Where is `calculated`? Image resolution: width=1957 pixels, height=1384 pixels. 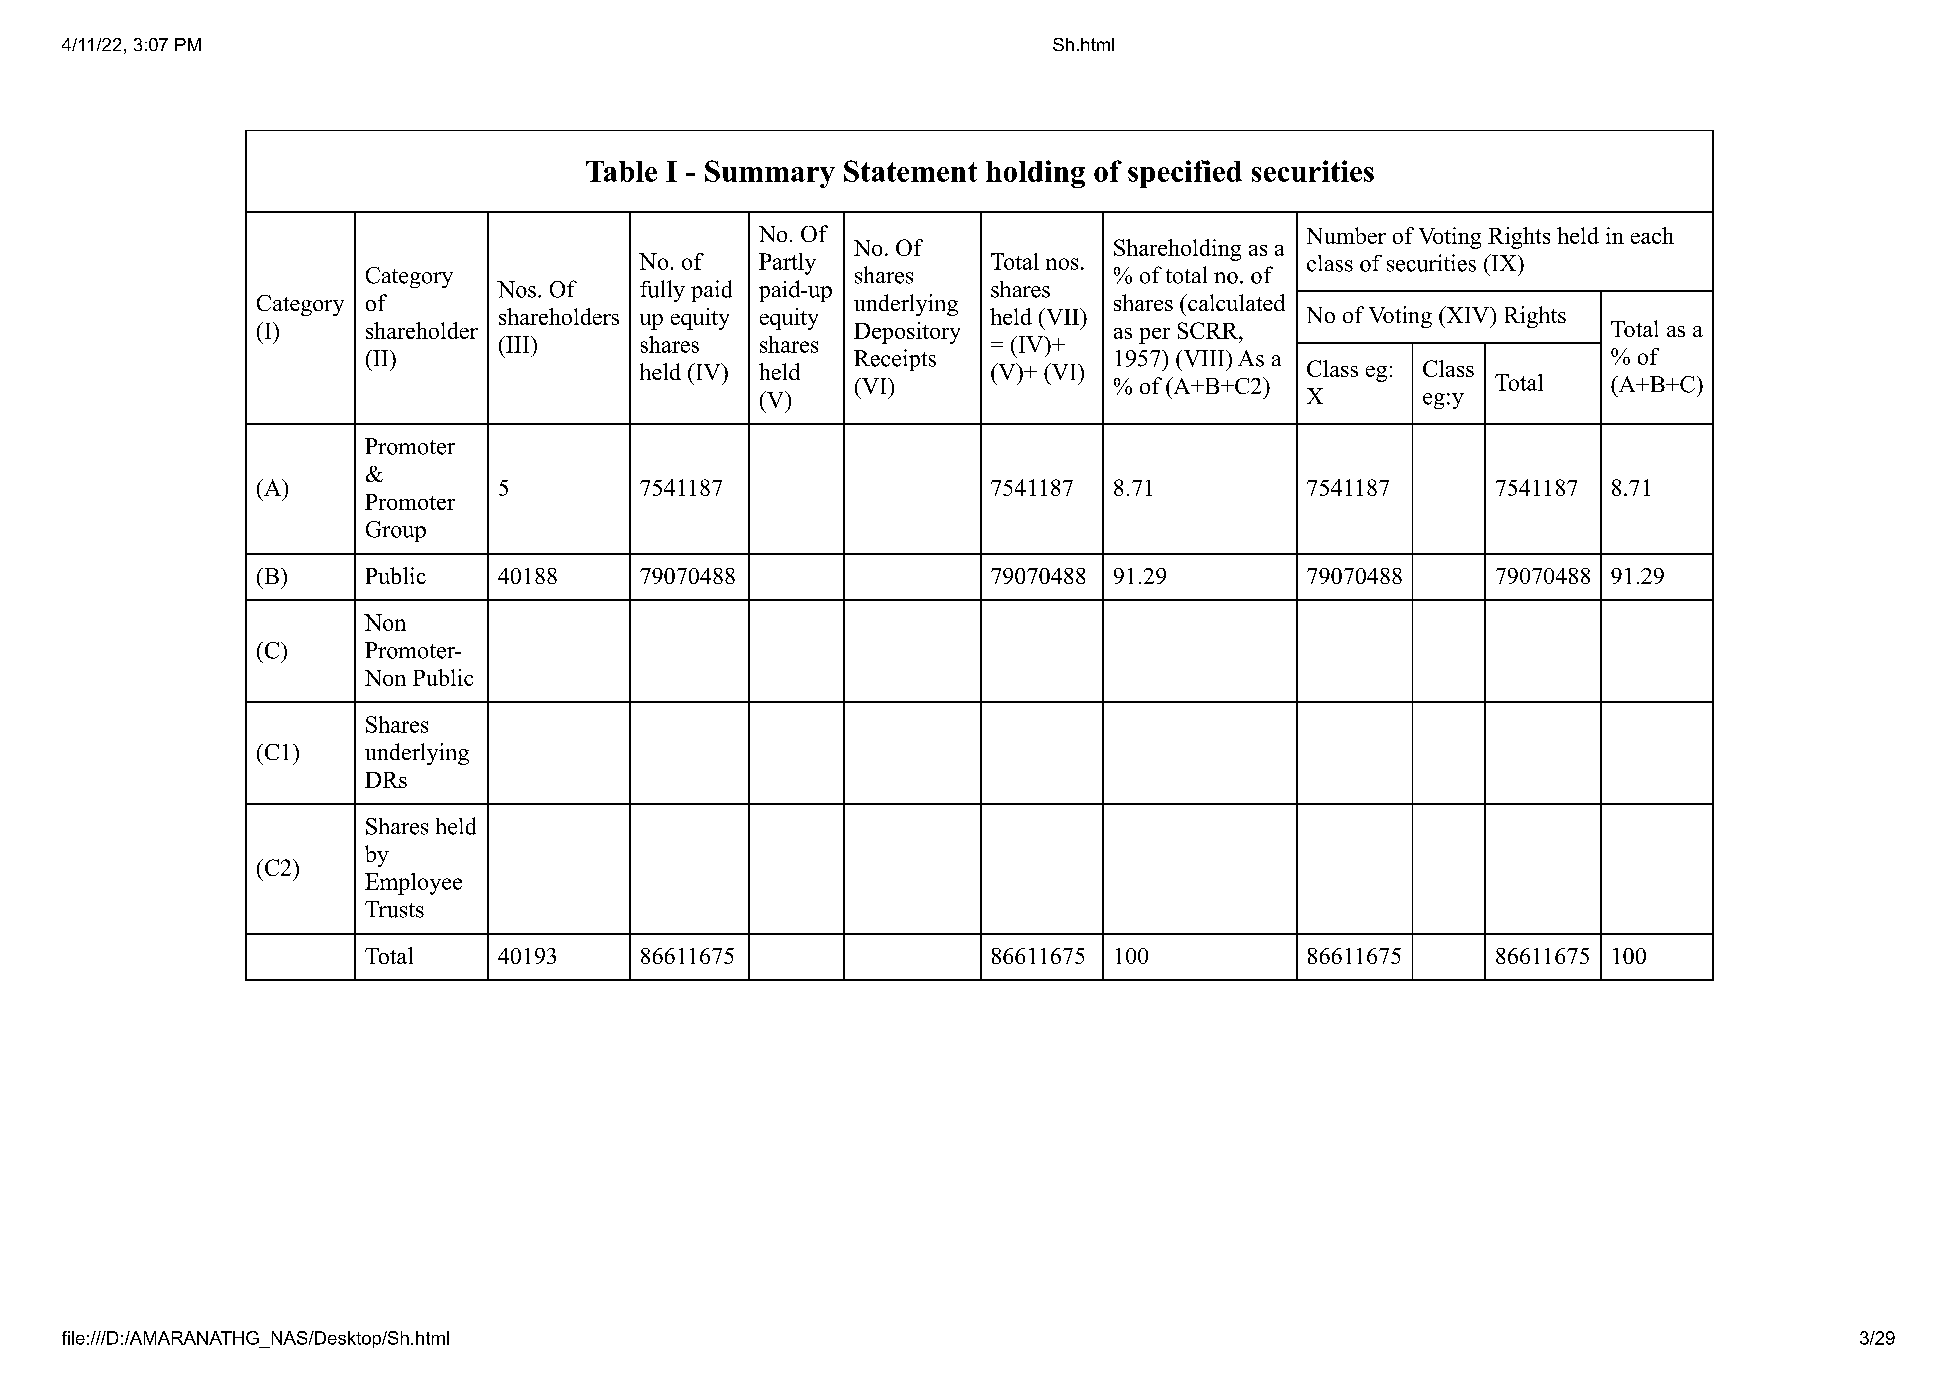
calculated is located at coordinates (1235, 302).
